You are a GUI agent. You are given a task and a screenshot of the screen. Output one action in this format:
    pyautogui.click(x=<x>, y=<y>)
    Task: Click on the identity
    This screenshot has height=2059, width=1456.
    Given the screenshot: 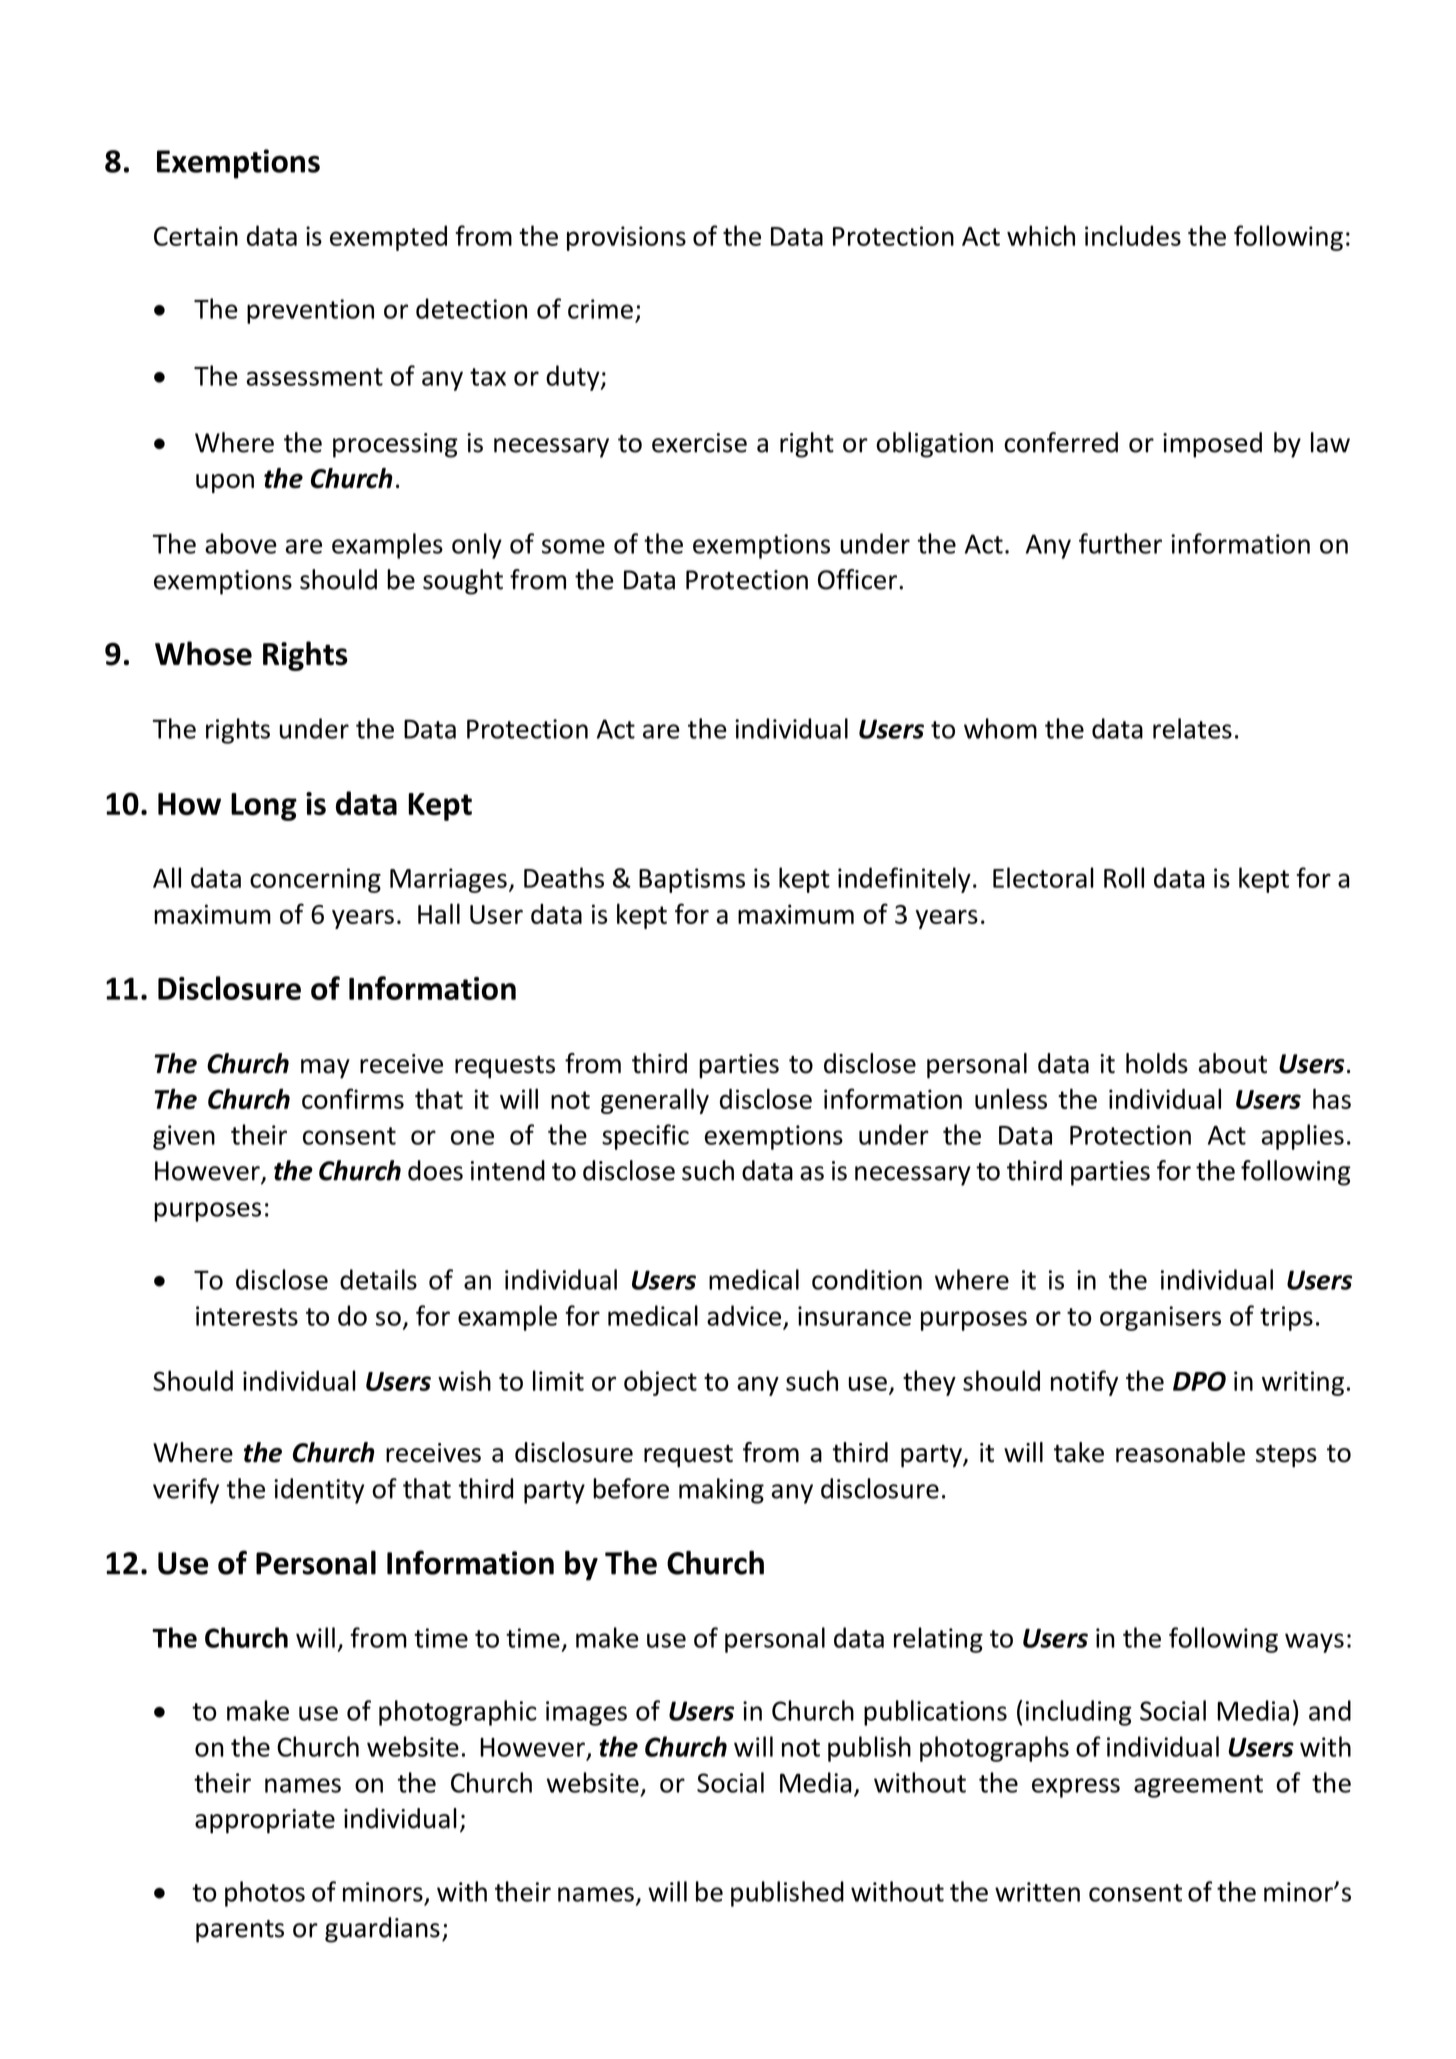 What is the action you would take?
    pyautogui.click(x=319, y=1491)
